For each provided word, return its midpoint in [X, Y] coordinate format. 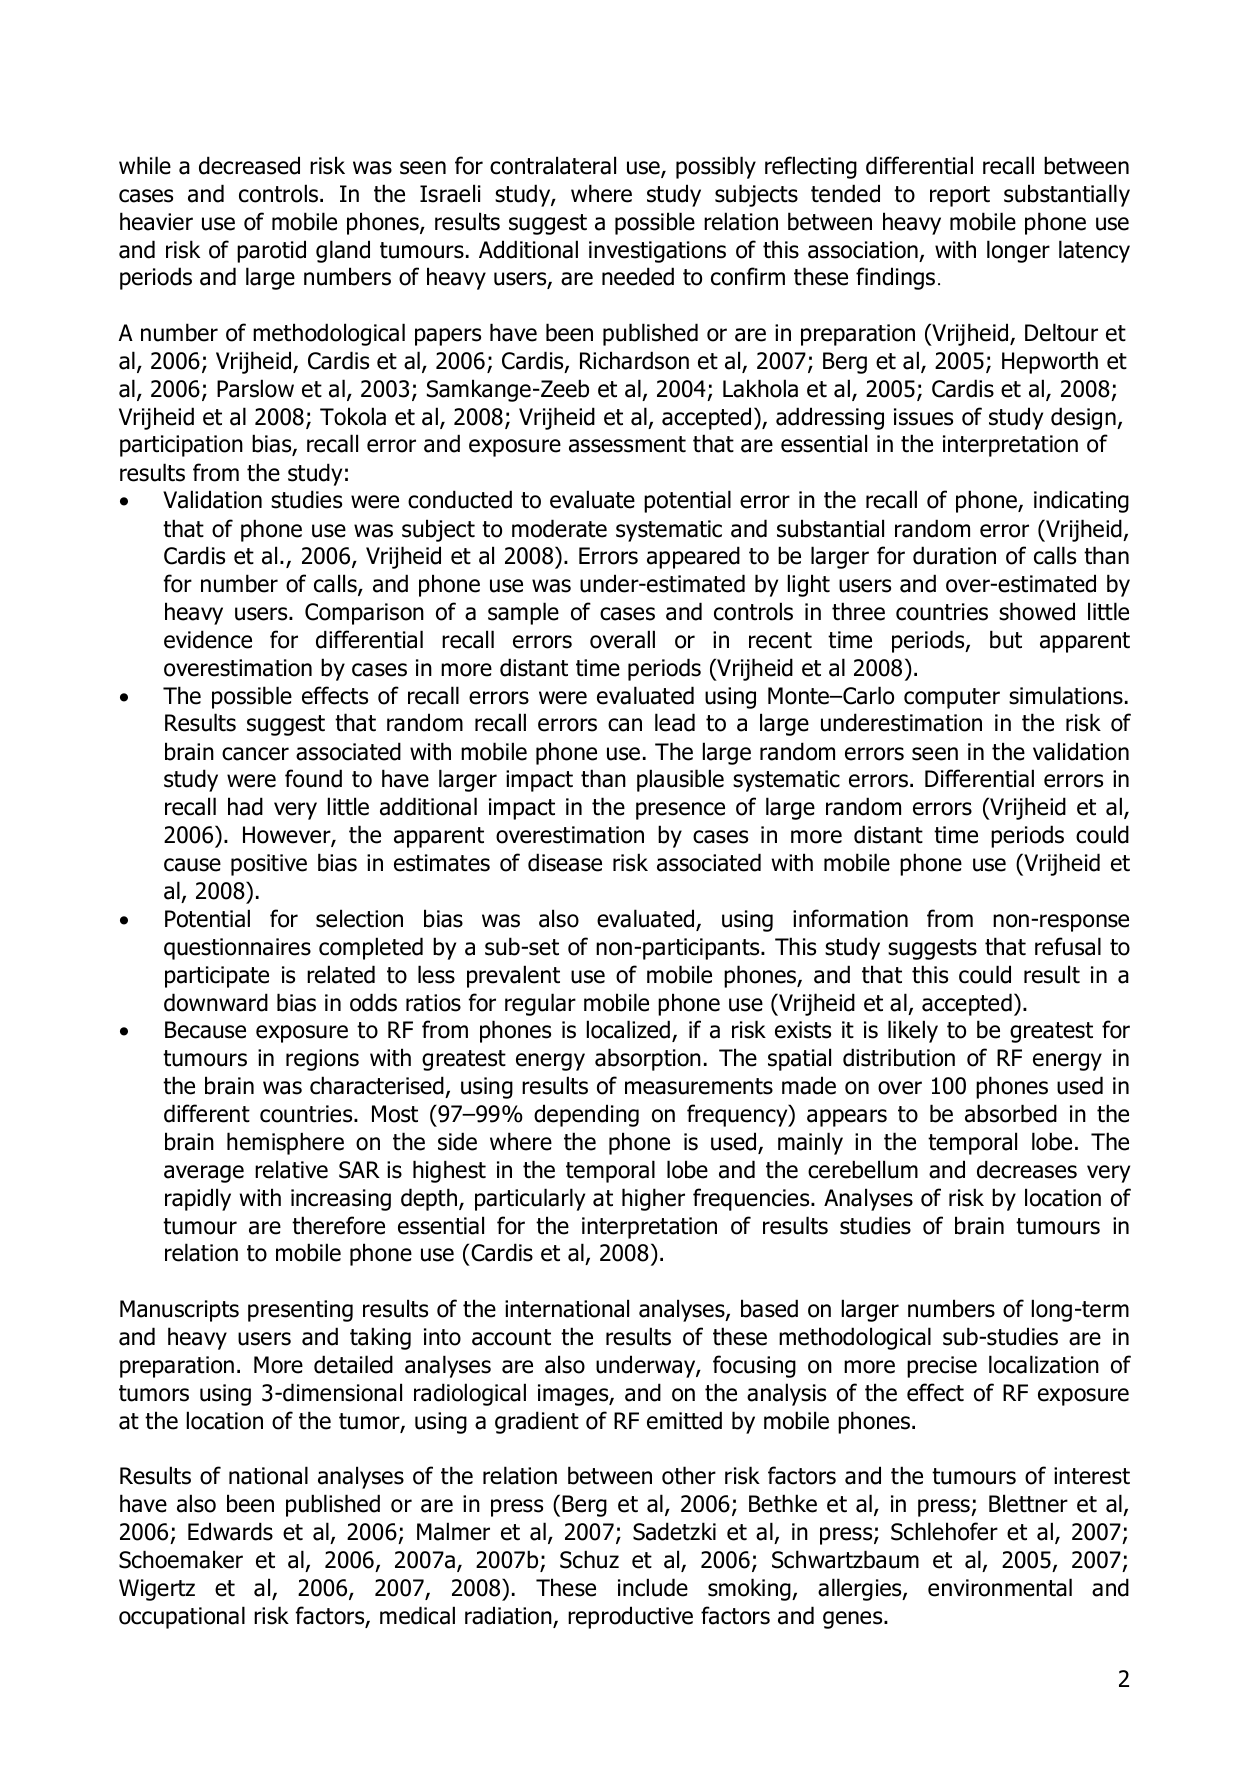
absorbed [1011, 1113]
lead [675, 722]
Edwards [230, 1531]
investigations [657, 252]
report [960, 196]
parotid [271, 251]
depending [586, 1115]
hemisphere [285, 1143]
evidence [208, 639]
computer [952, 698]
